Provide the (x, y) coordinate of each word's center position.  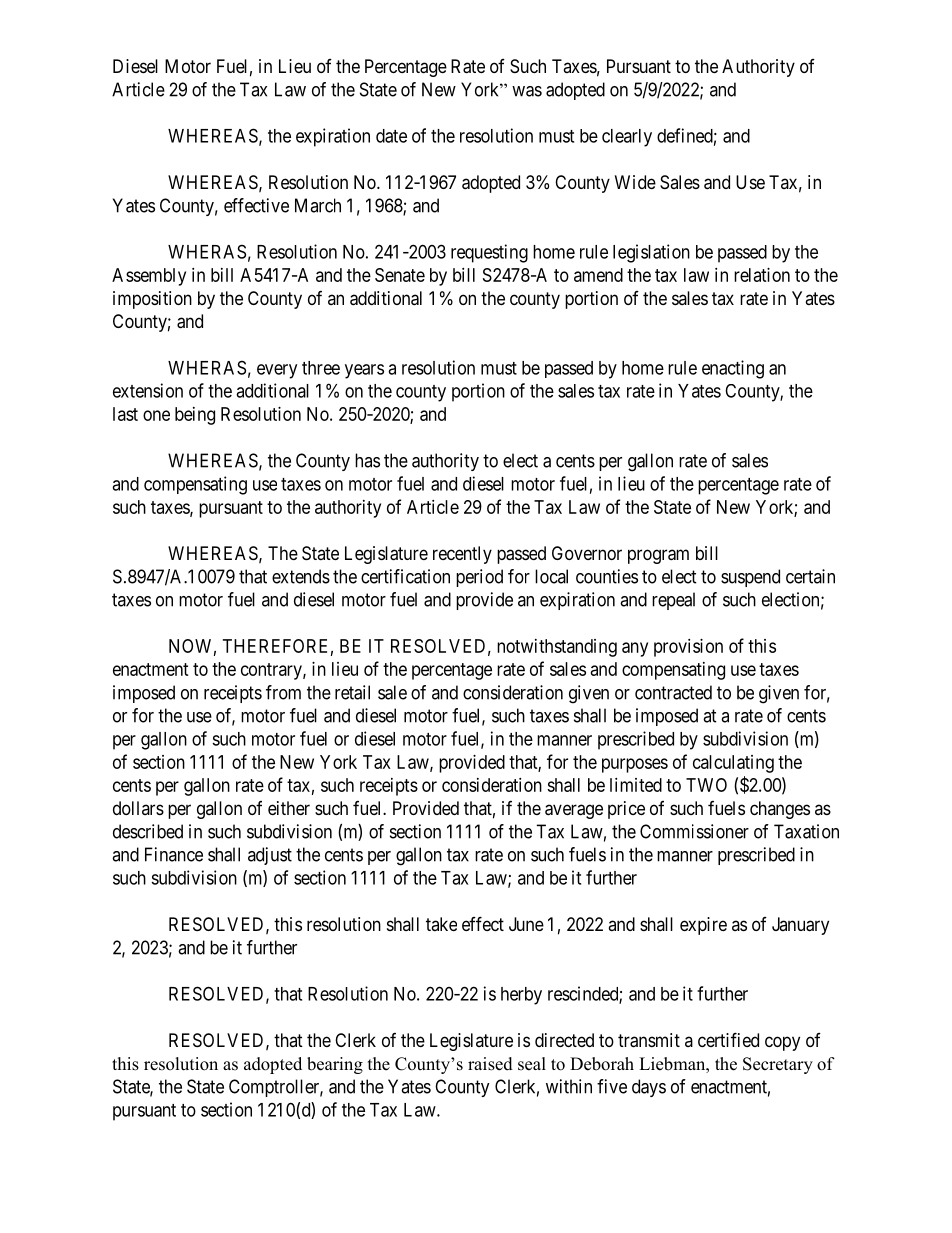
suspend (750, 578)
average (574, 811)
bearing (335, 1065)
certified (728, 1039)
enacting (733, 369)
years (364, 371)
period (479, 578)
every (277, 371)
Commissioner (694, 831)
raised (490, 1064)
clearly (627, 138)
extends (301, 576)
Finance (174, 854)
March (318, 205)
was (527, 91)
